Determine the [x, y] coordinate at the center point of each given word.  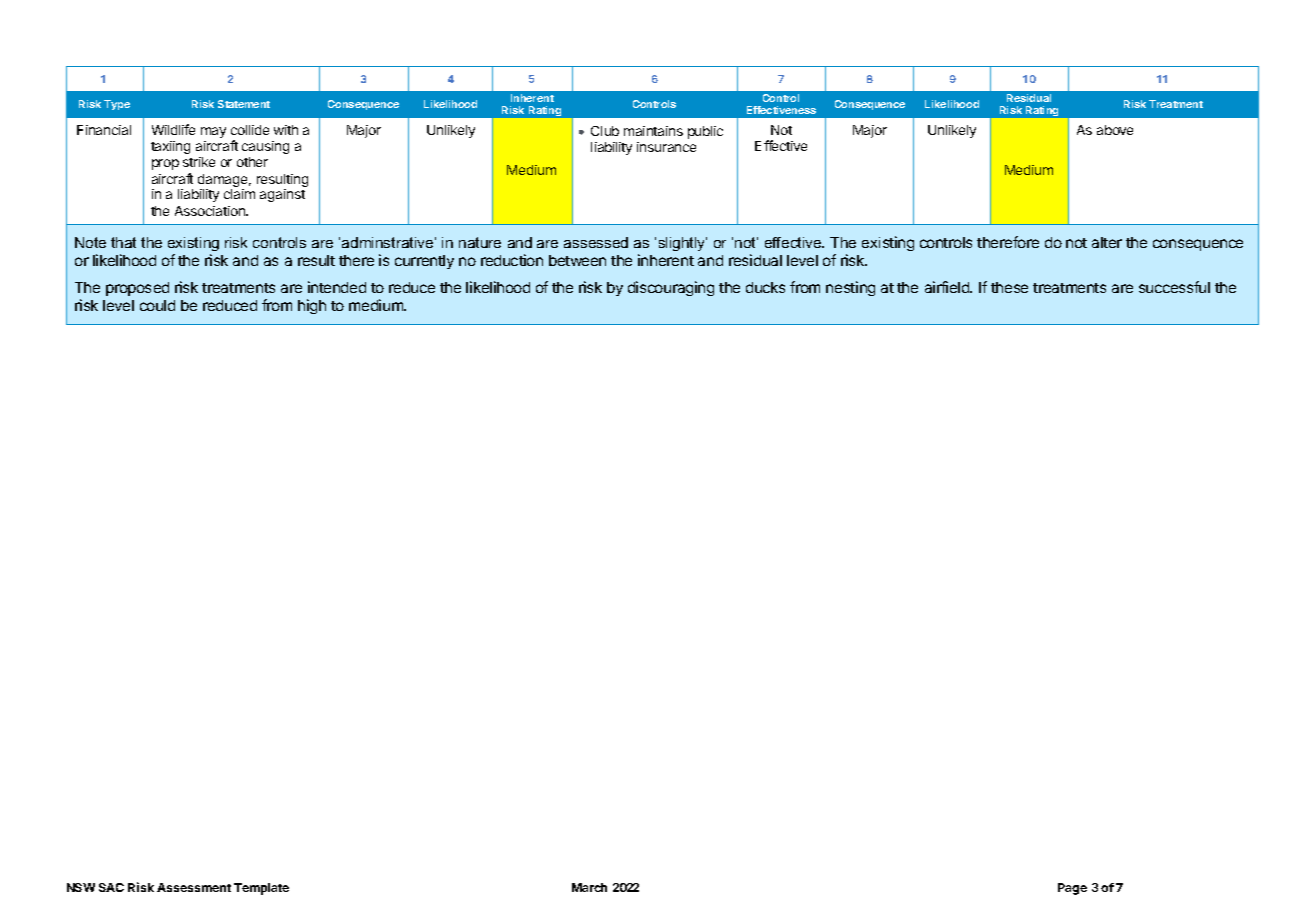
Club [605, 131]
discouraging [671, 288]
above [1115, 130]
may [213, 132]
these [1009, 287]
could [157, 305]
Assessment [194, 887]
